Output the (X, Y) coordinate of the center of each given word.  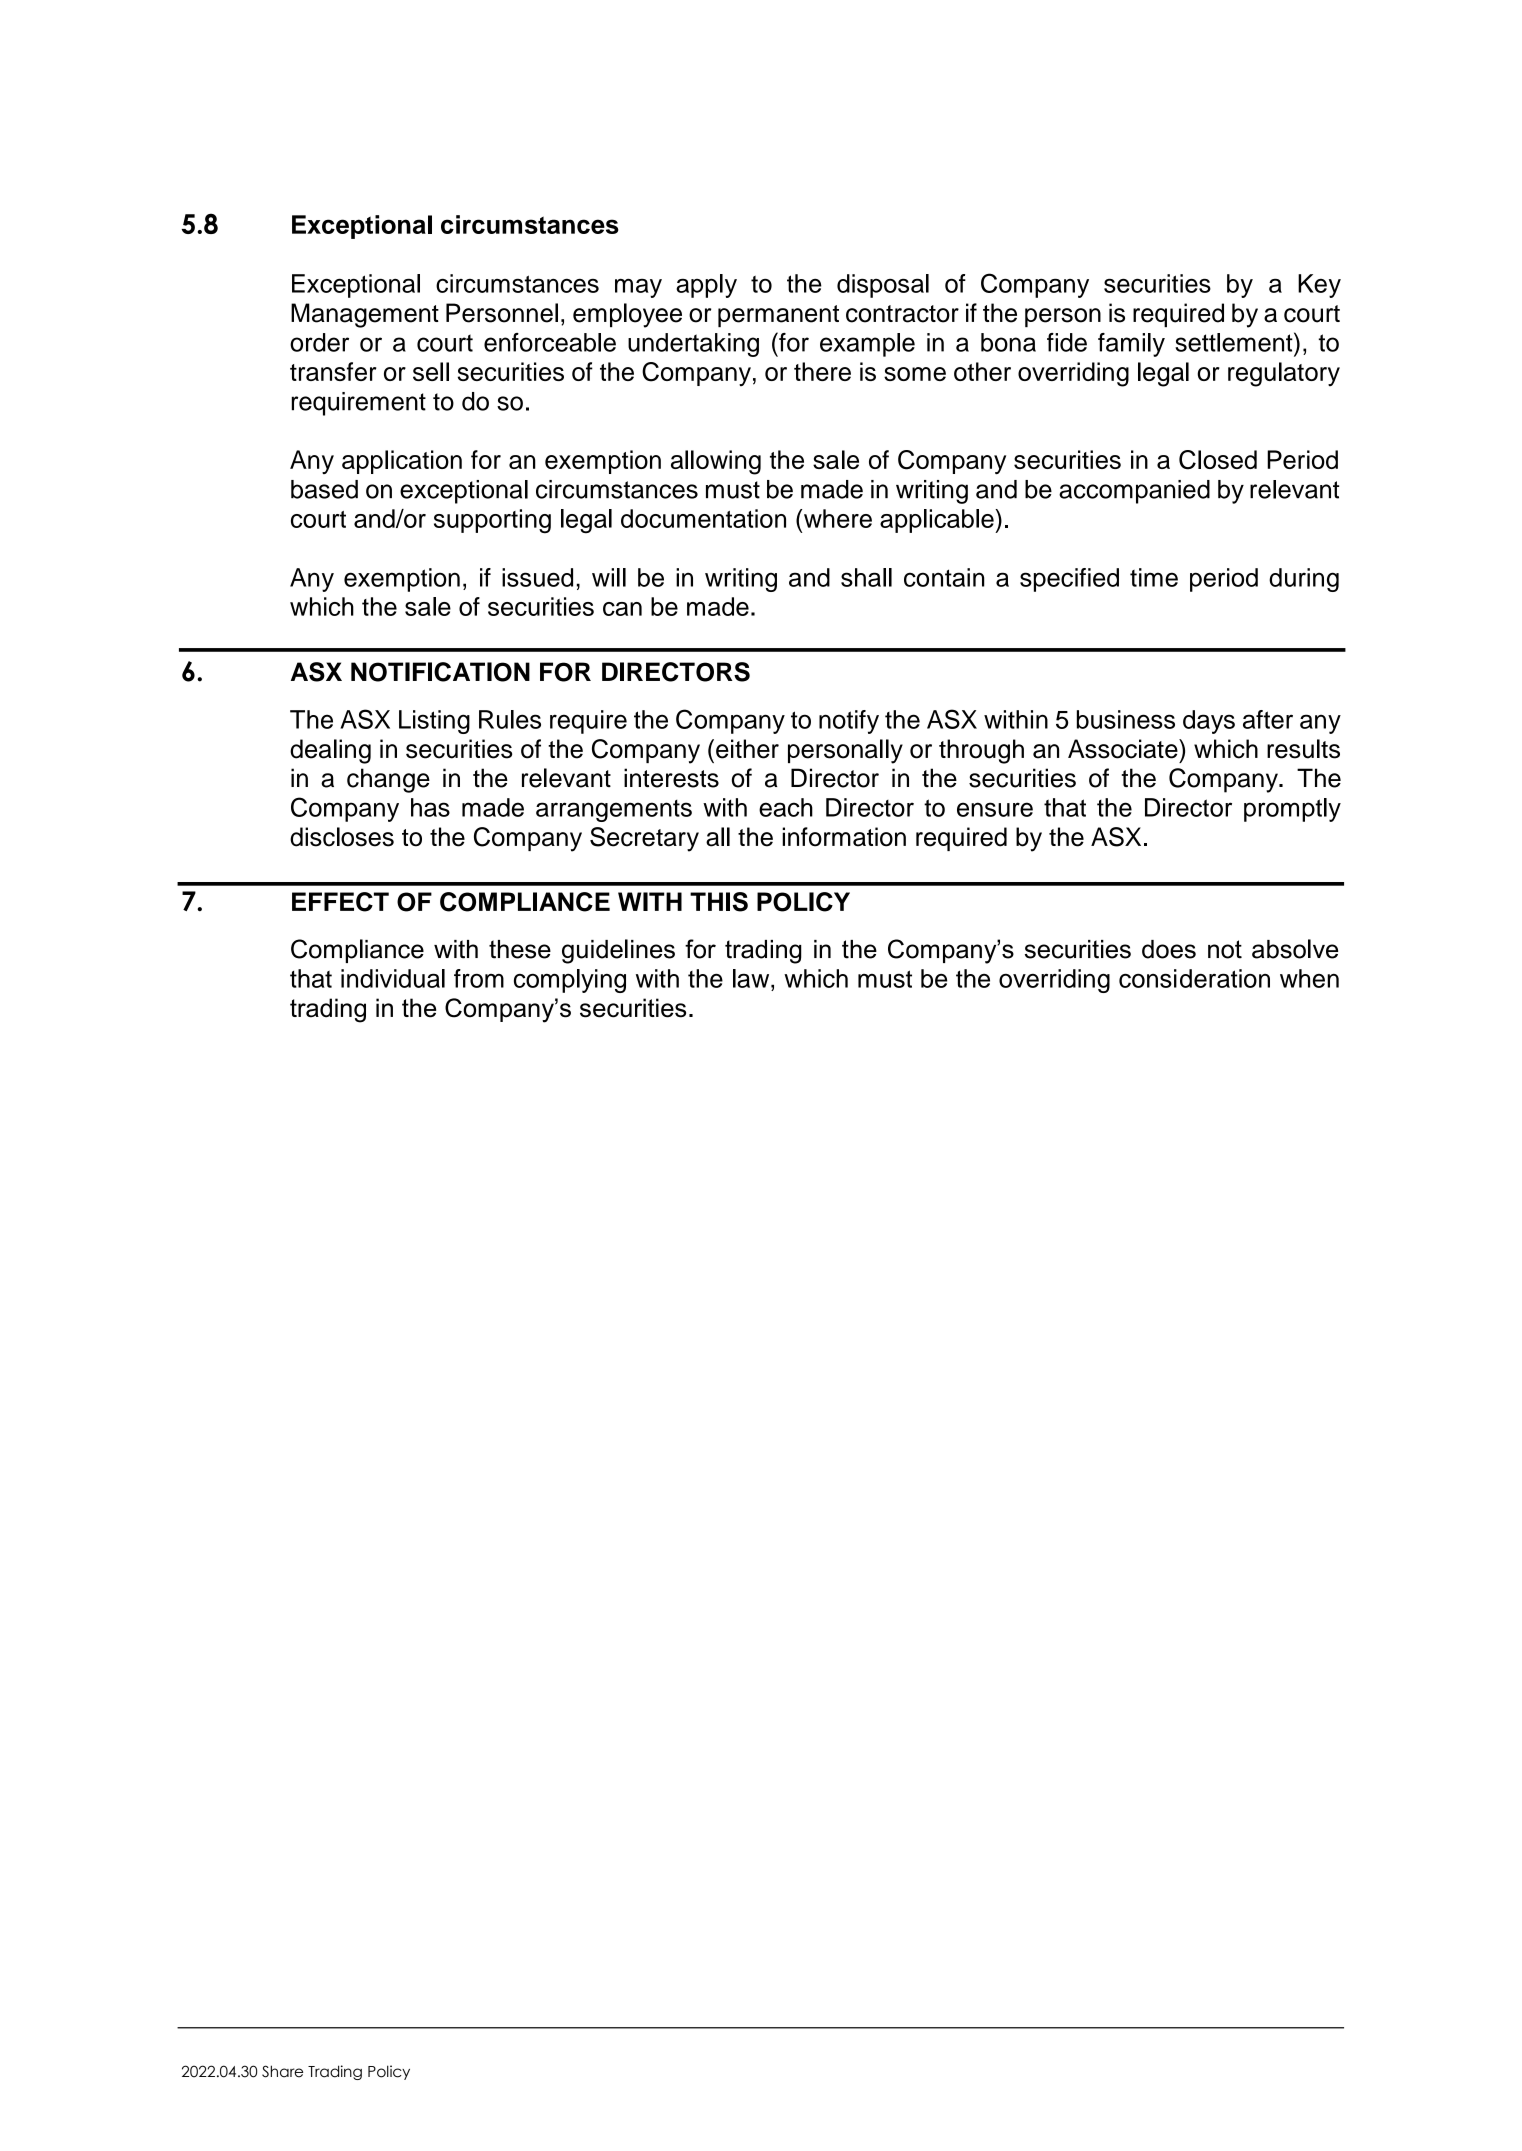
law (752, 978)
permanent (778, 316)
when (1309, 978)
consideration (1194, 978)
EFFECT (340, 902)
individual (393, 978)
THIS (719, 902)
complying (570, 981)
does (1169, 949)
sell (431, 371)
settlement (1235, 342)
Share (282, 2071)
